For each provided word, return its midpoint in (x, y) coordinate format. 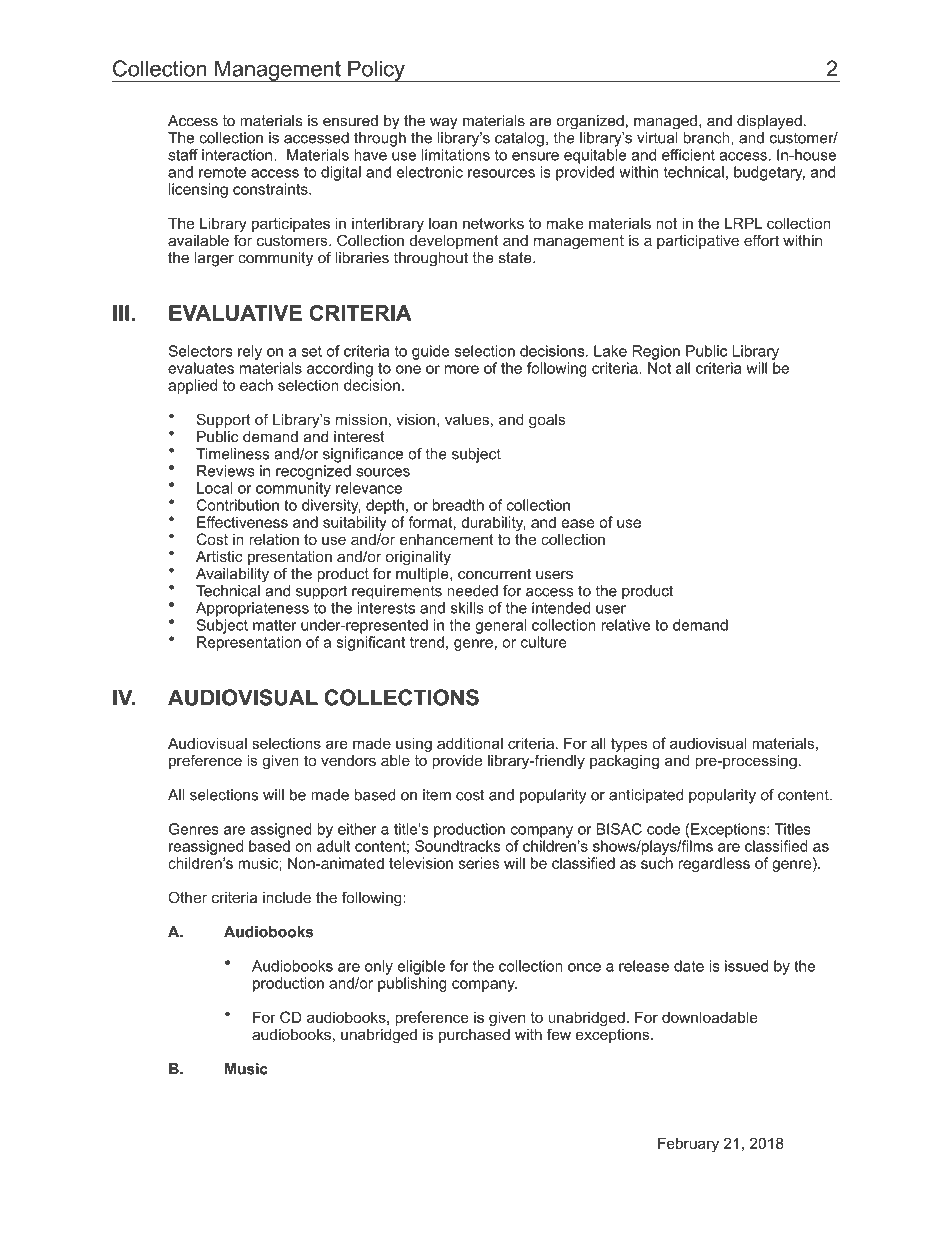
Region (656, 352)
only (379, 967)
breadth (458, 505)
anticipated (646, 796)
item (437, 795)
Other (187, 897)
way (444, 124)
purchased (474, 1036)
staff (183, 155)
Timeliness (232, 454)
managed (665, 122)
